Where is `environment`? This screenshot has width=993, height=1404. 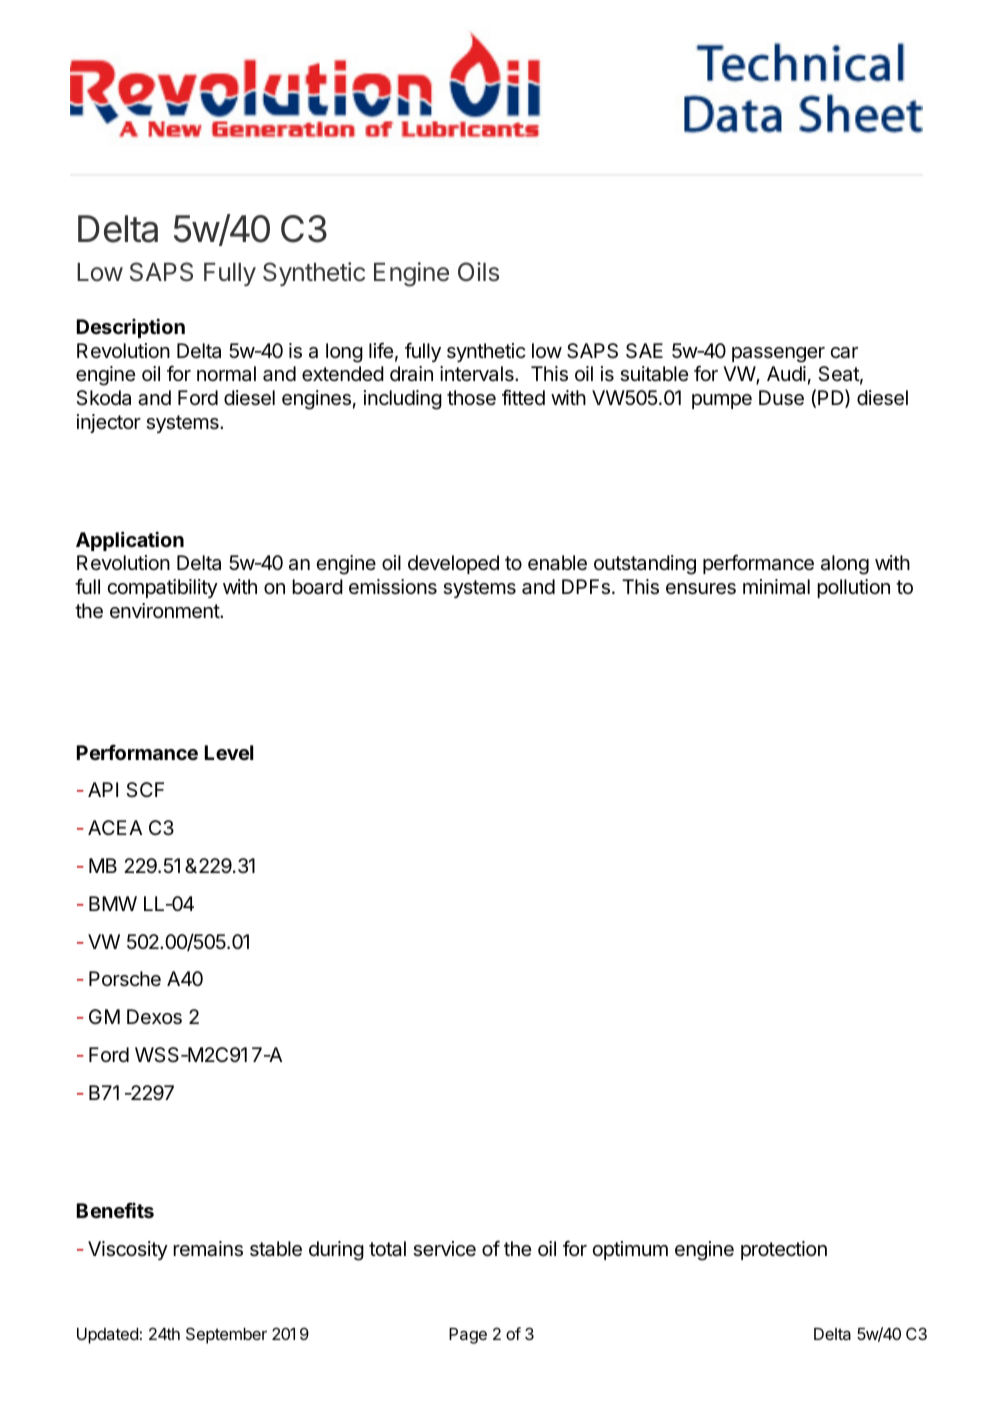
environment is located at coordinates (165, 611).
